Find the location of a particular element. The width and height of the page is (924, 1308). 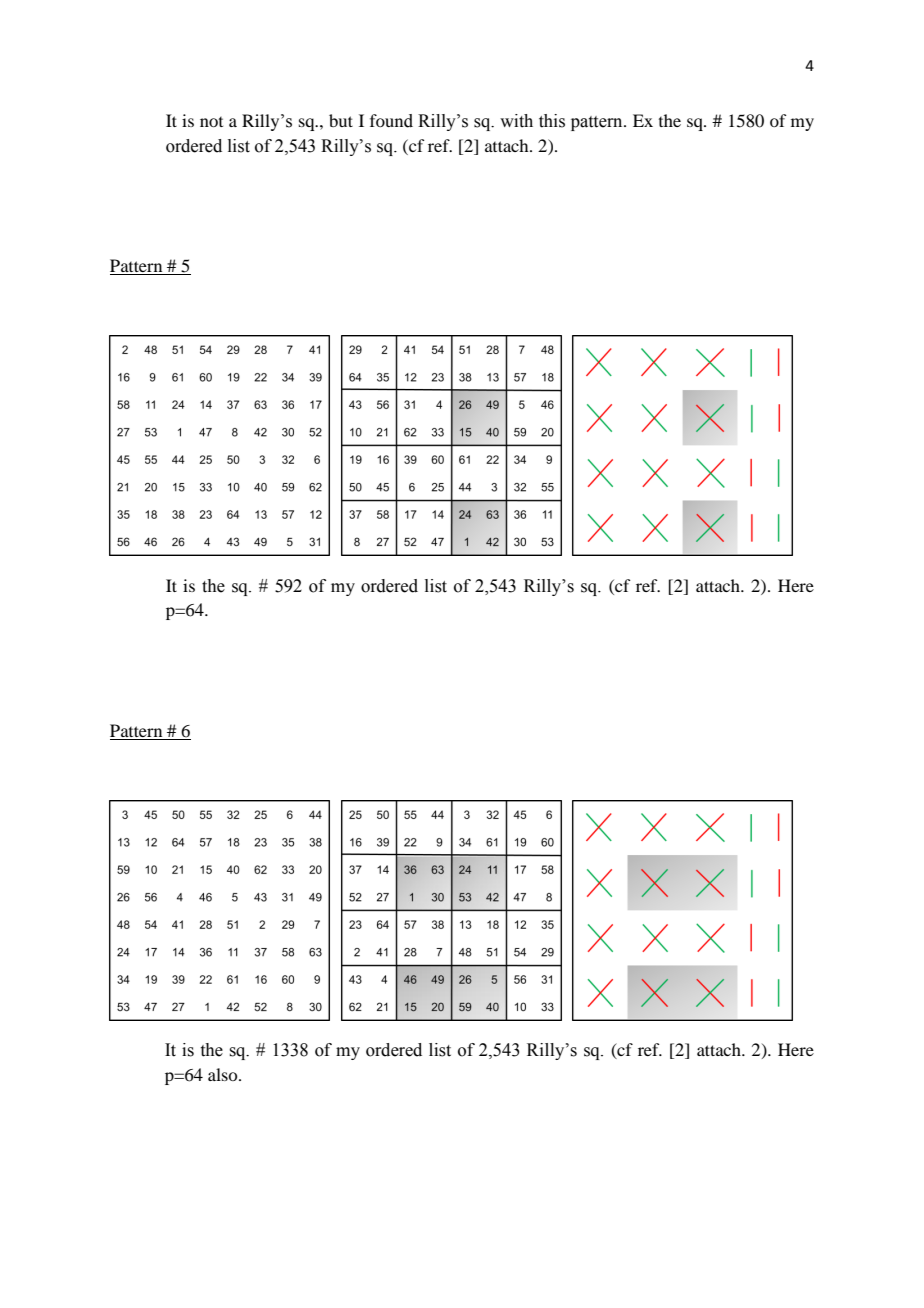

also is located at coordinates (224, 1074).
